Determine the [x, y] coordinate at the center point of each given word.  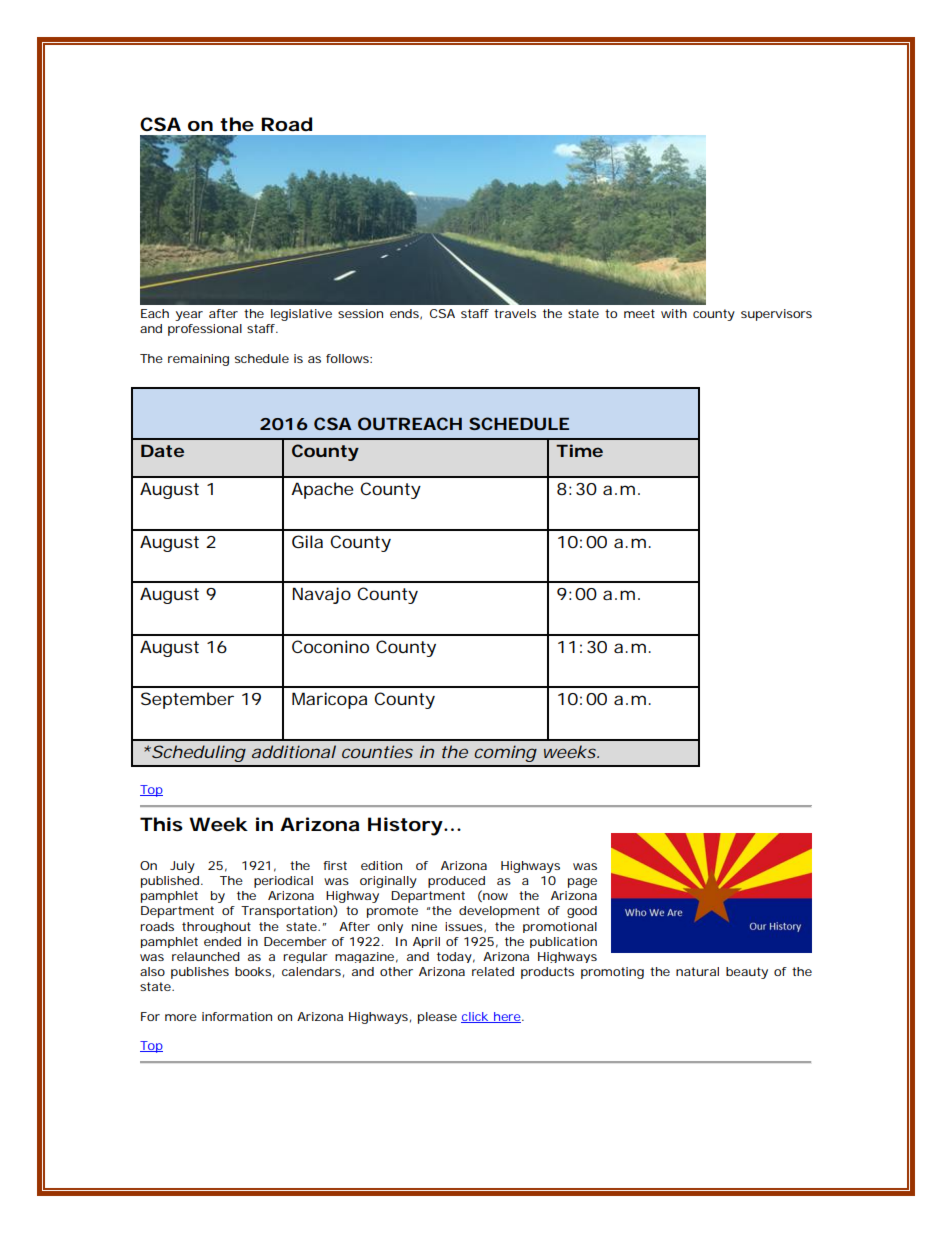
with [674, 313]
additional [294, 751]
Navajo [322, 595]
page [582, 883]
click [476, 1017]
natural [697, 971]
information [237, 1016]
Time [579, 450]
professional [205, 330]
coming [505, 753]
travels [515, 313]
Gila [307, 541]
